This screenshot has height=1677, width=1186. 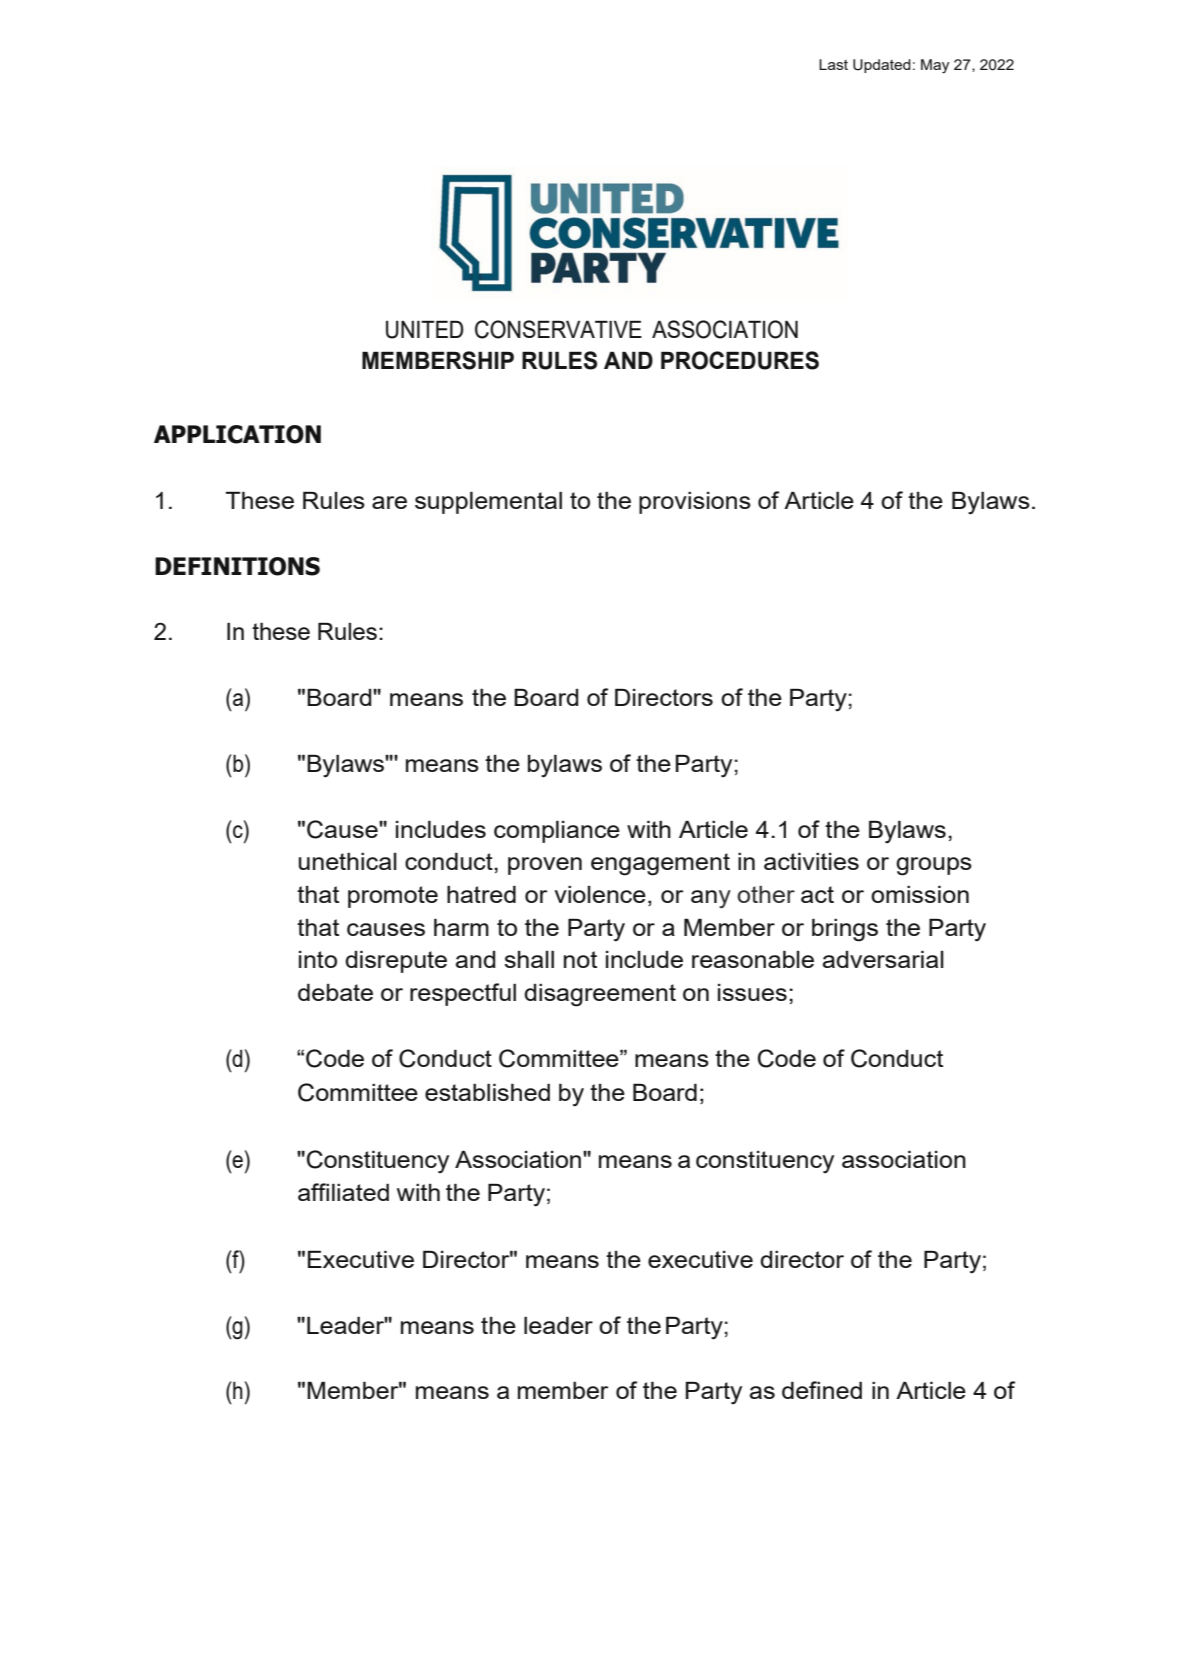 I want to click on Last, so click(x=833, y=64).
